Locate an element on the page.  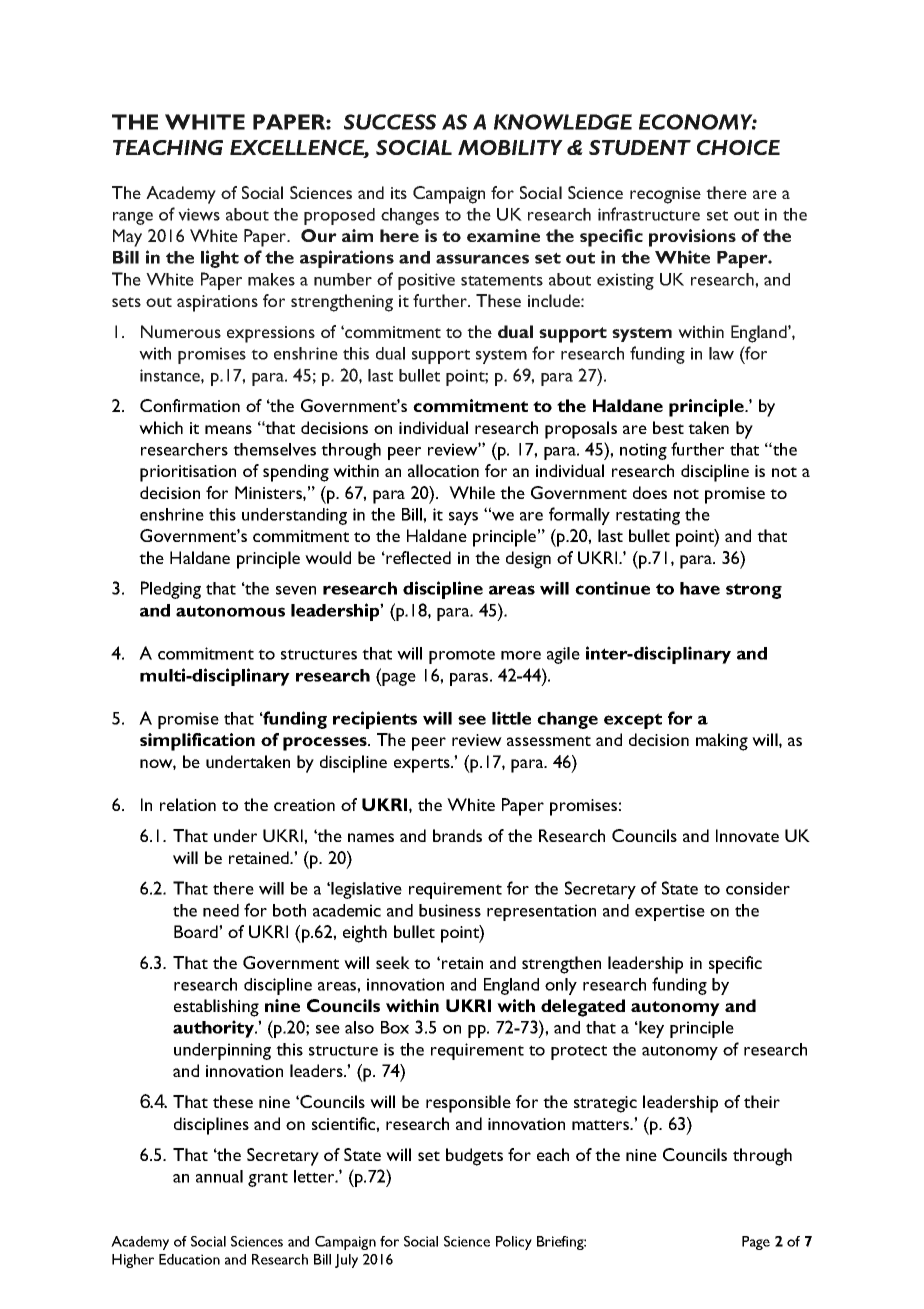
Education is located at coordinates (189, 1259).
